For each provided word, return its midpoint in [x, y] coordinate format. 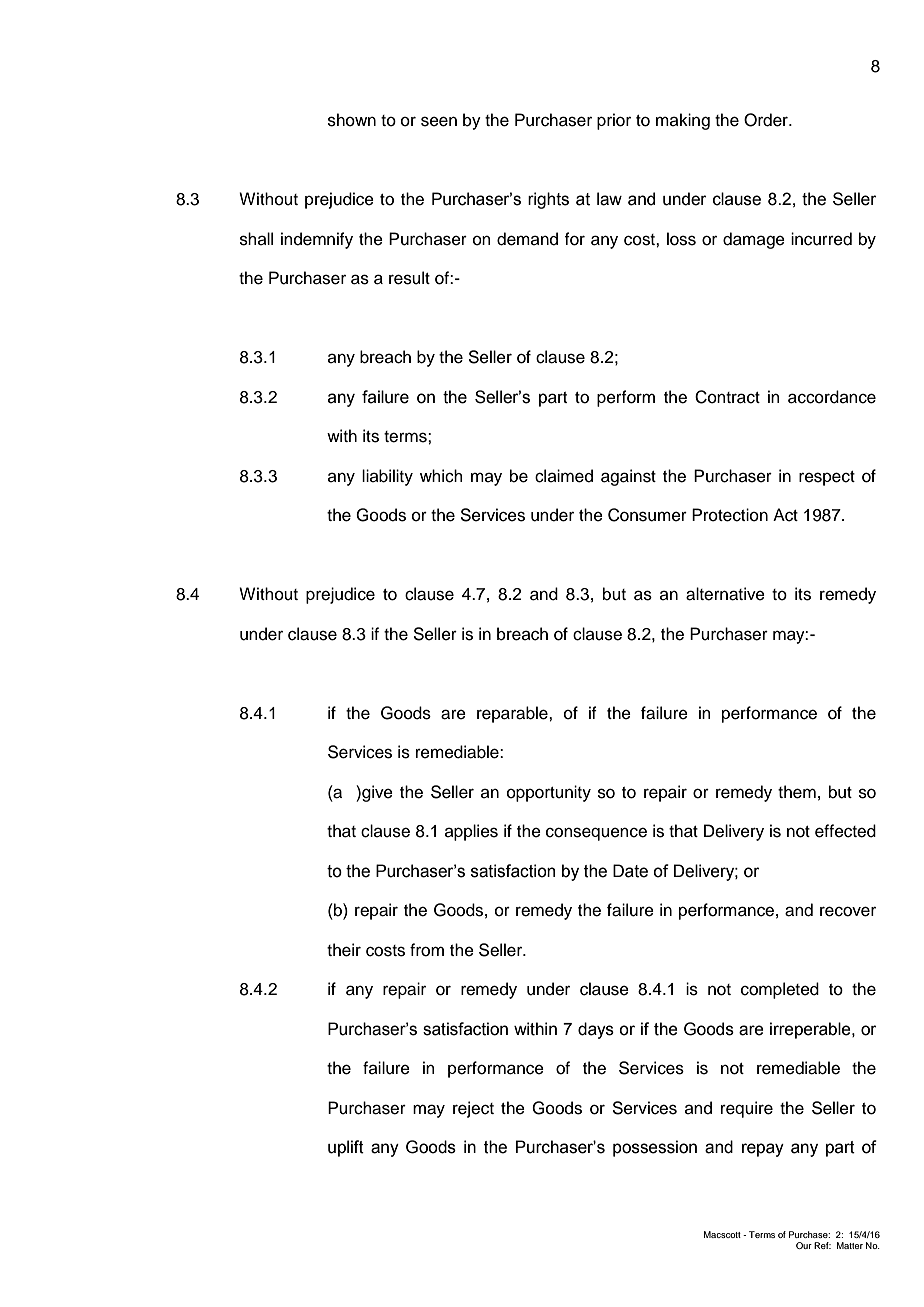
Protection [730, 515]
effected [845, 831]
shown [352, 120]
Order [767, 120]
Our [804, 1245]
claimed [564, 476]
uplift [346, 1148]
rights [548, 200]
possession [655, 1148]
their [344, 950]
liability [387, 477]
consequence [596, 834]
